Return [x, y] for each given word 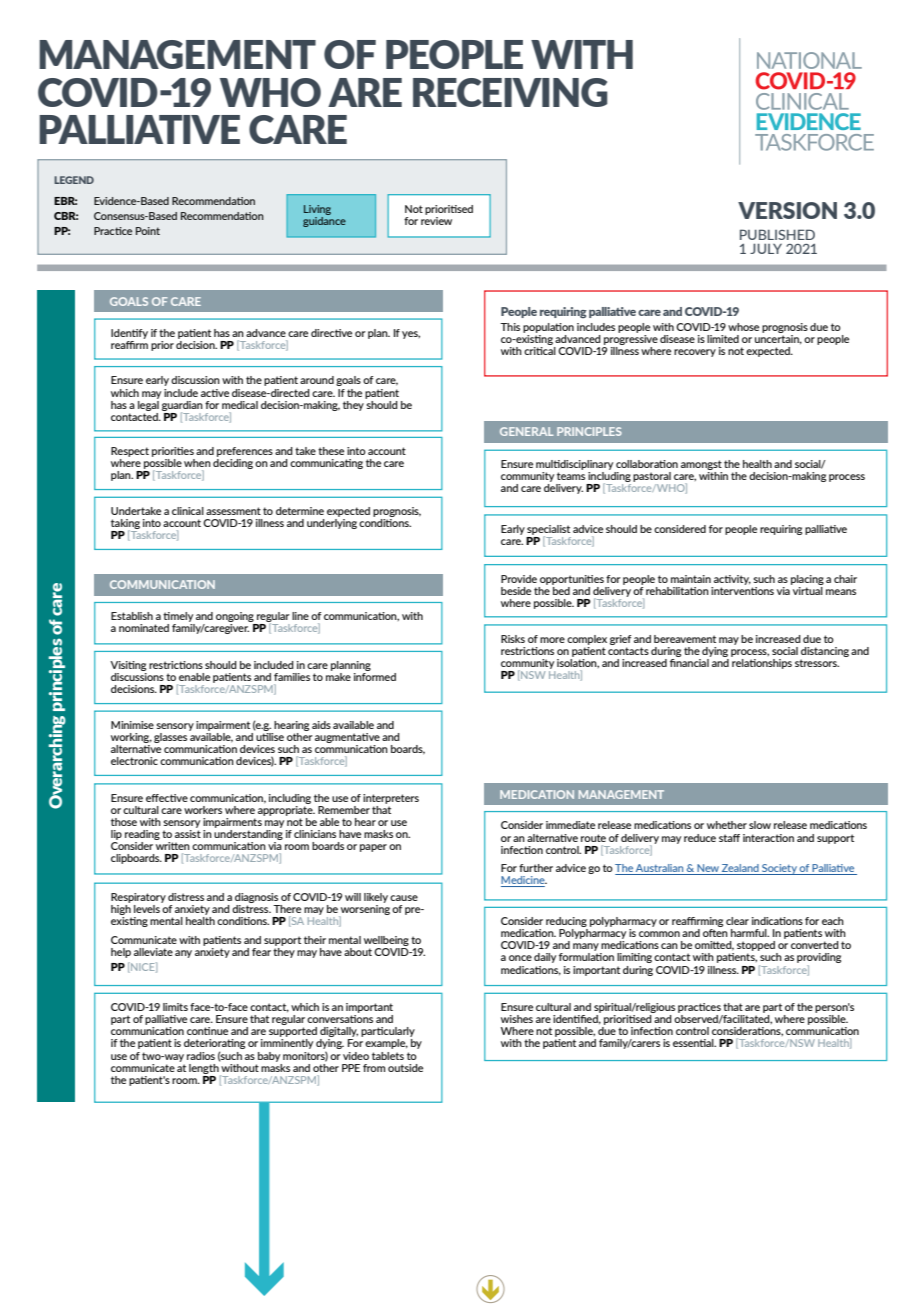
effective [167, 798]
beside [516, 591]
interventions [742, 589]
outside [405, 1068]
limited [723, 339]
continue [207, 1031]
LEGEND [74, 180]
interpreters [391, 799]
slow [760, 825]
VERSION [787, 210]
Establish [132, 616]
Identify [129, 334]
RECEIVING [510, 92]
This [510, 327]
